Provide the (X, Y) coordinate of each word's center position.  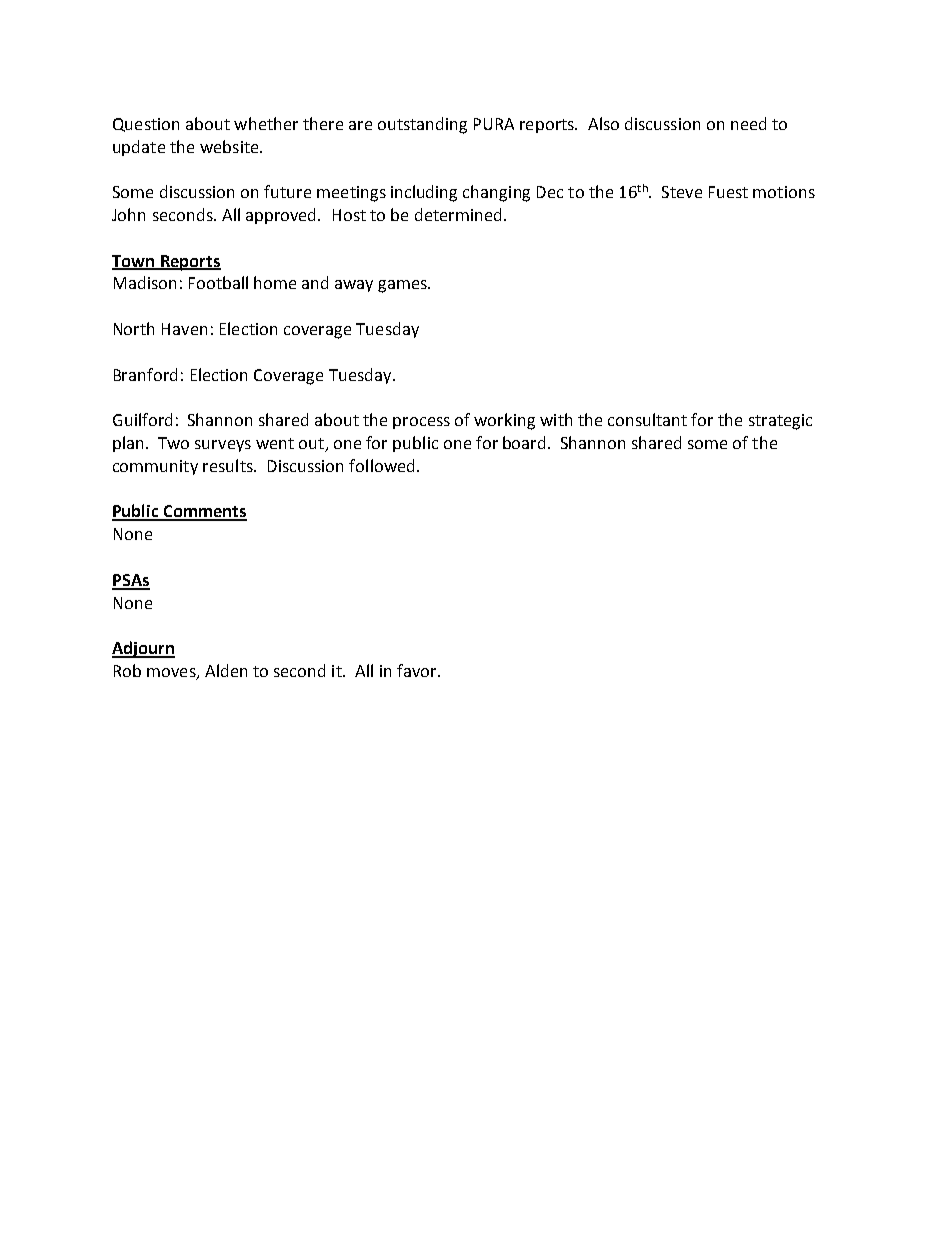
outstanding (422, 125)
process (421, 423)
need (748, 123)
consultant (647, 419)
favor (418, 670)
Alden (226, 670)
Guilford (142, 419)
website (230, 146)
